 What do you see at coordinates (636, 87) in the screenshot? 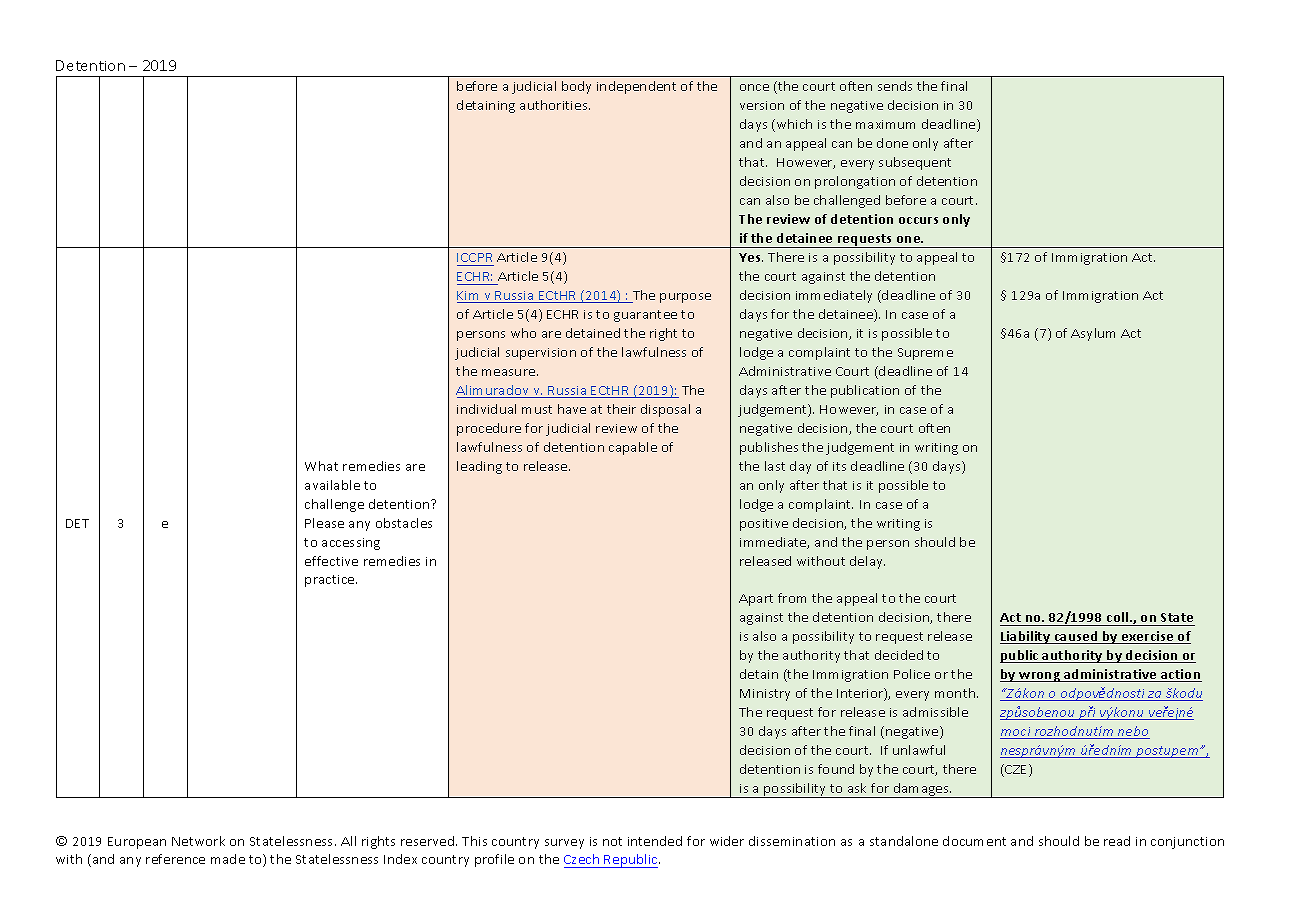
I see `independent` at bounding box center [636, 87].
